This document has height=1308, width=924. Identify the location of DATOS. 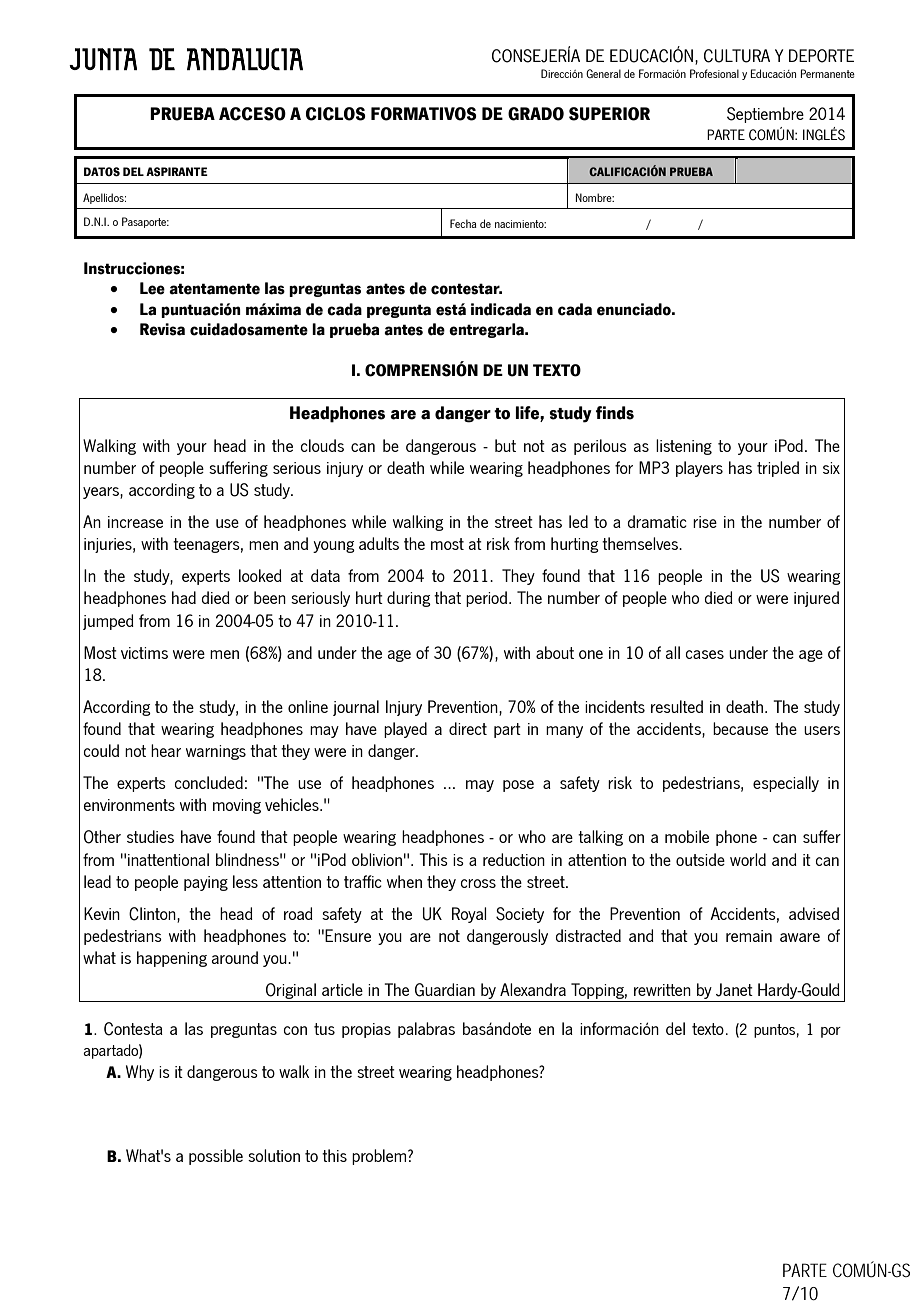
(102, 171).
